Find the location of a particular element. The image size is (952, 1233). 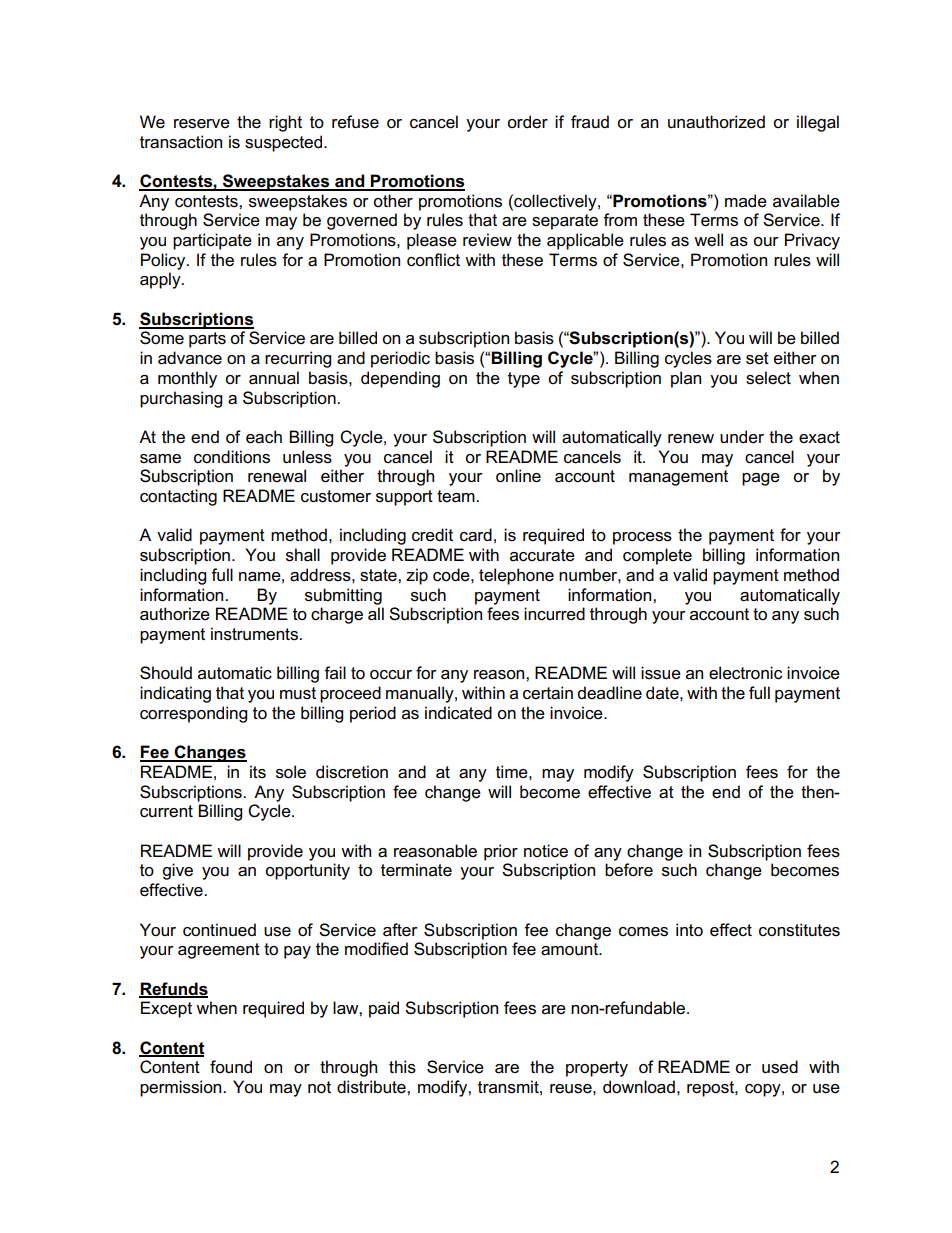

this is located at coordinates (402, 1067).
